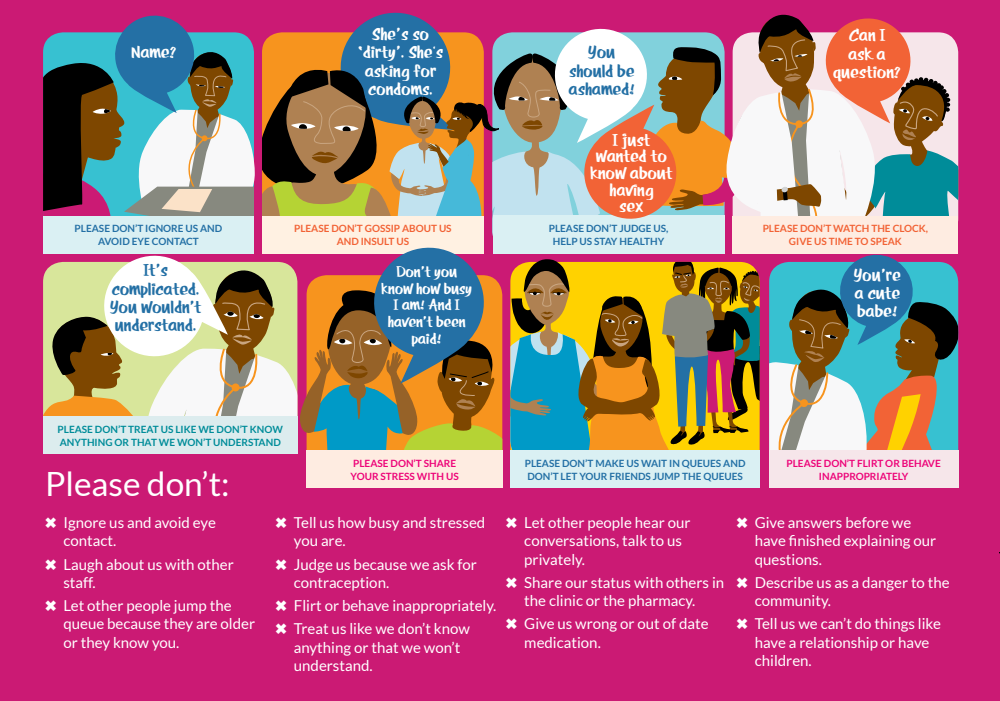 The height and width of the document is (701, 1000). What do you see at coordinates (450, 321) in the document?
I see `been` at bounding box center [450, 321].
